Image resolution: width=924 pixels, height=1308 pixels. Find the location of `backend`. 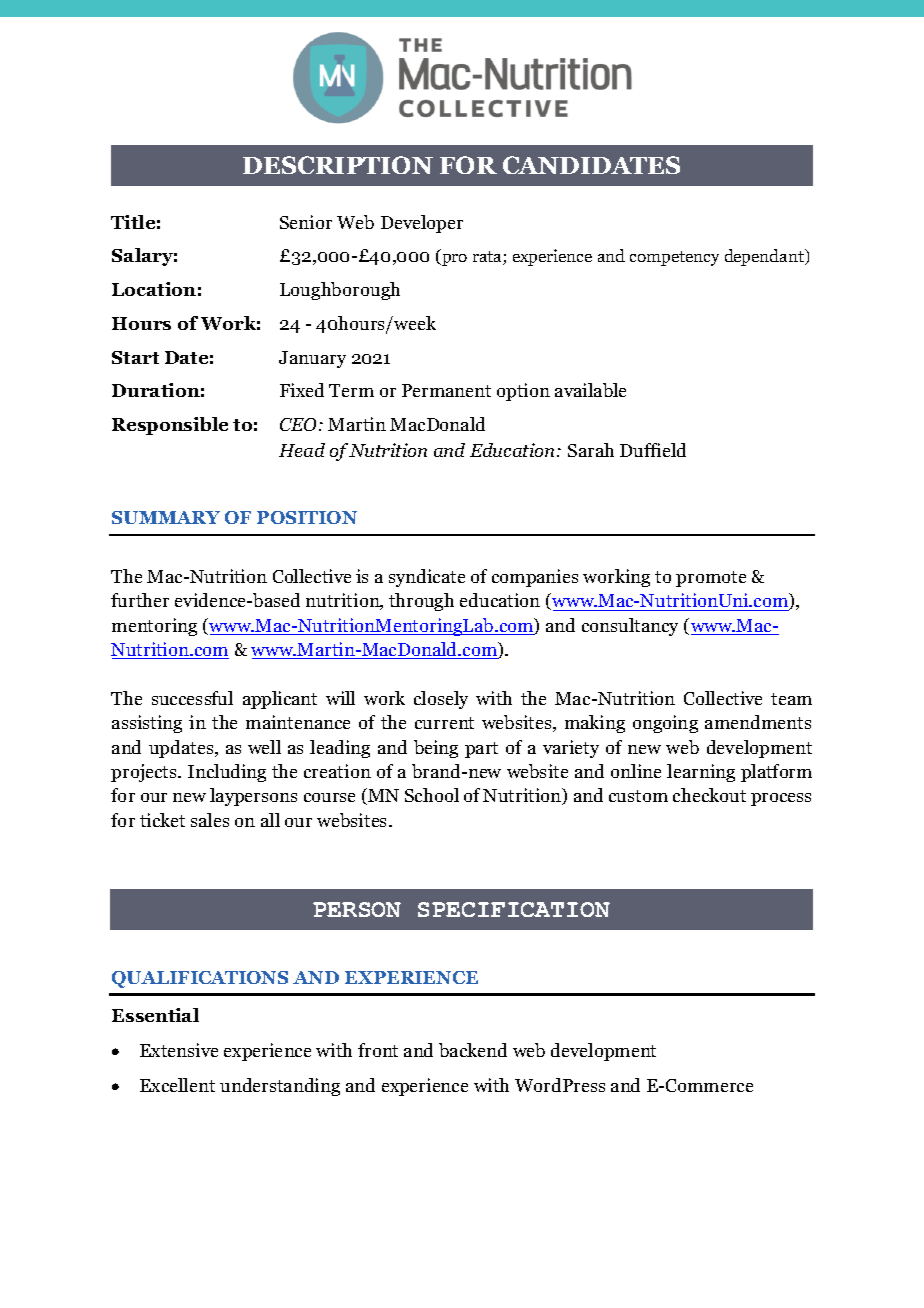

backend is located at coordinates (473, 1050).
